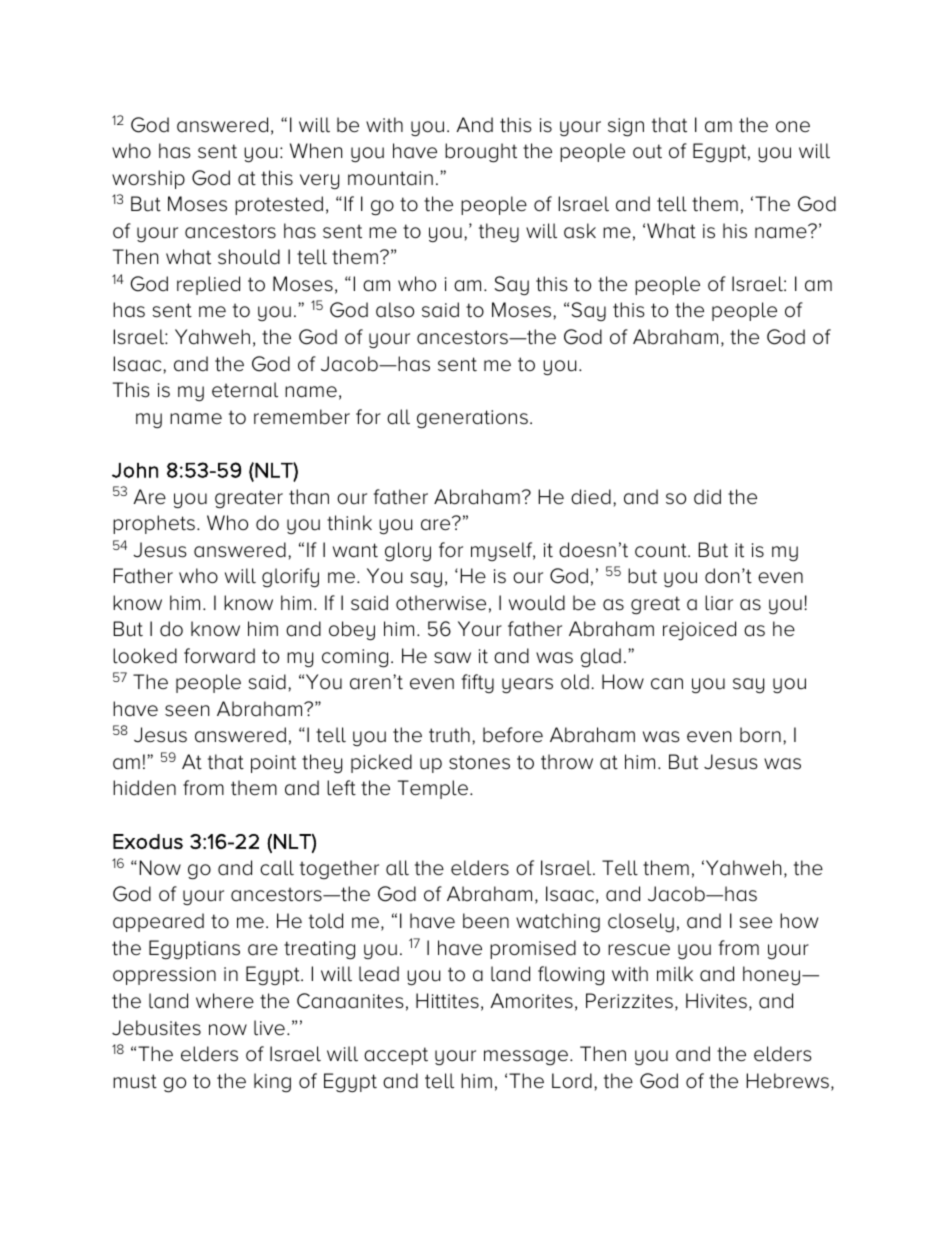  I want to click on out, so click(647, 151).
